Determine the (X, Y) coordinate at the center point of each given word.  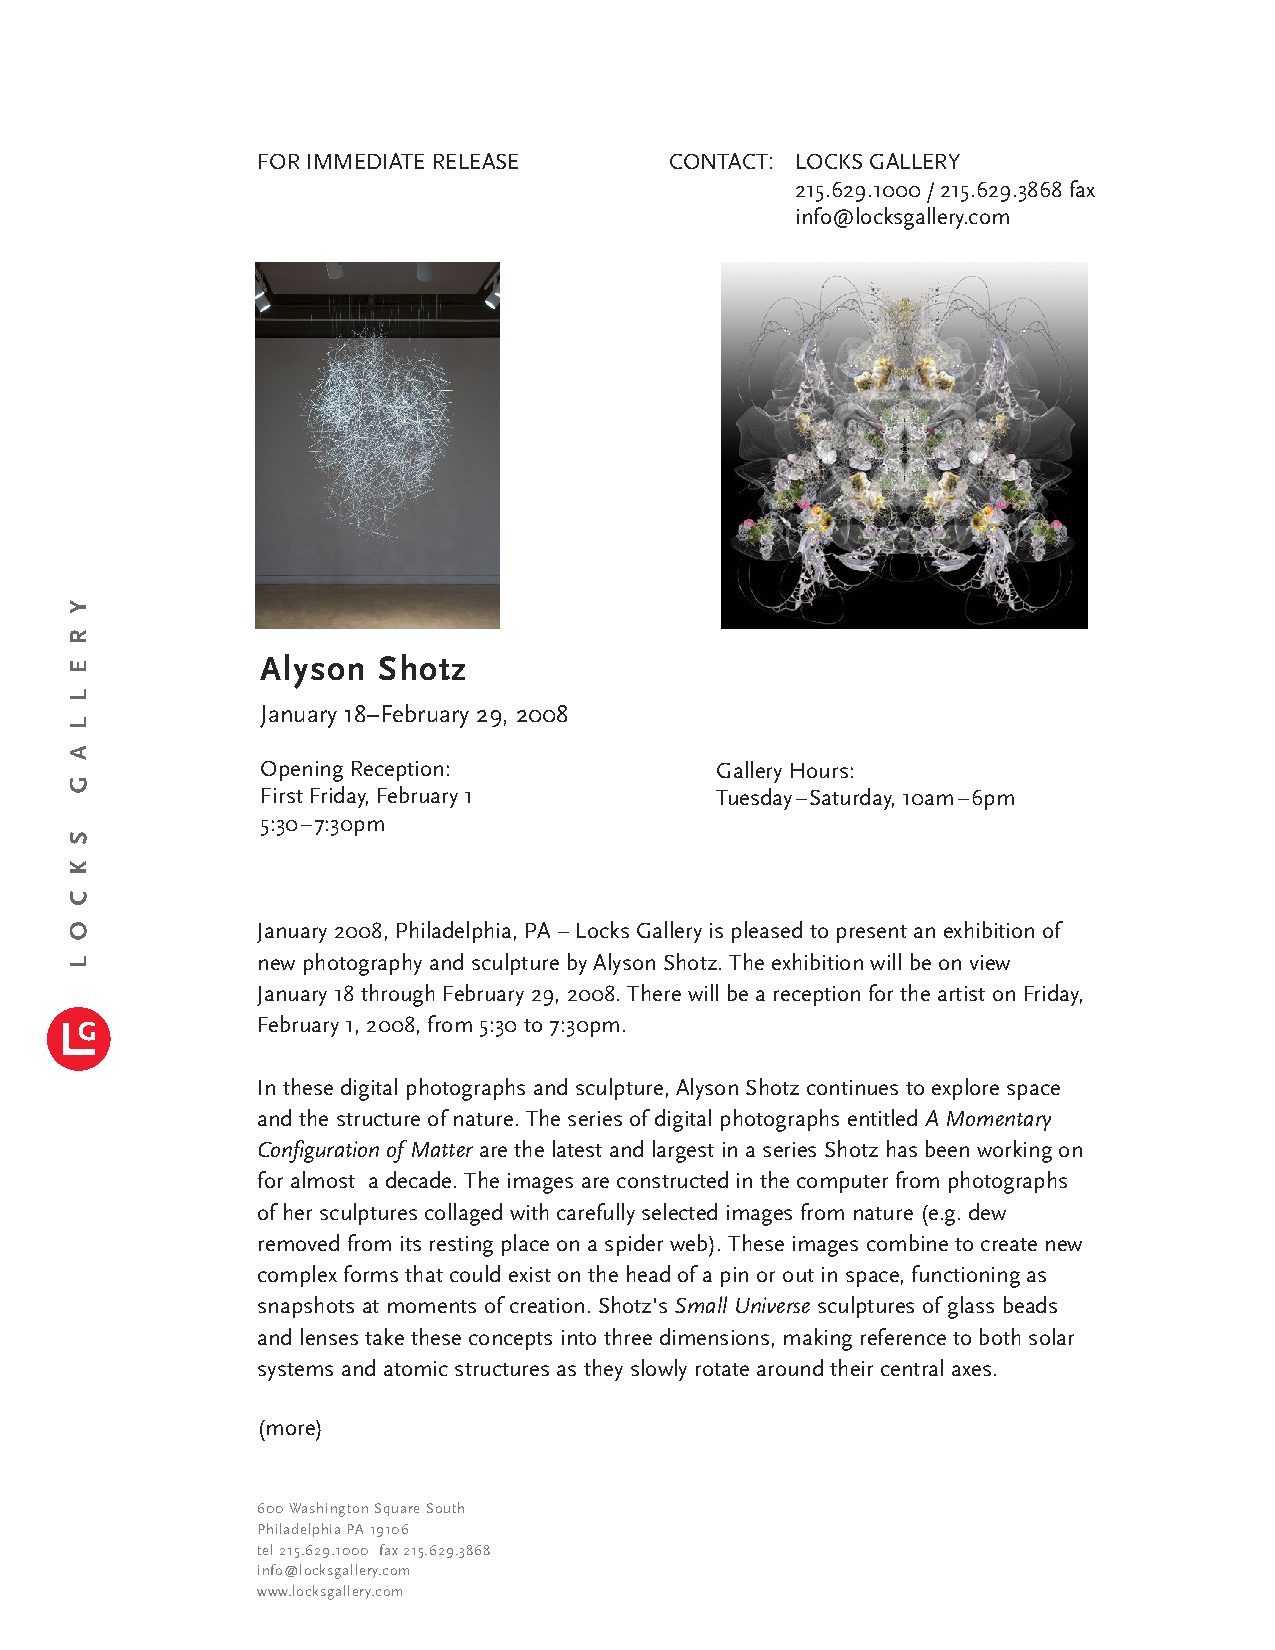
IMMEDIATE (366, 161)
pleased (767, 932)
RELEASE (476, 161)
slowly (659, 1370)
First (282, 795)
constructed (672, 1179)
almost (323, 1179)
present (872, 934)
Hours (819, 770)
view (990, 962)
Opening (302, 771)
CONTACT (719, 161)
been (947, 1148)
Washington (328, 1509)
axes (971, 1370)
